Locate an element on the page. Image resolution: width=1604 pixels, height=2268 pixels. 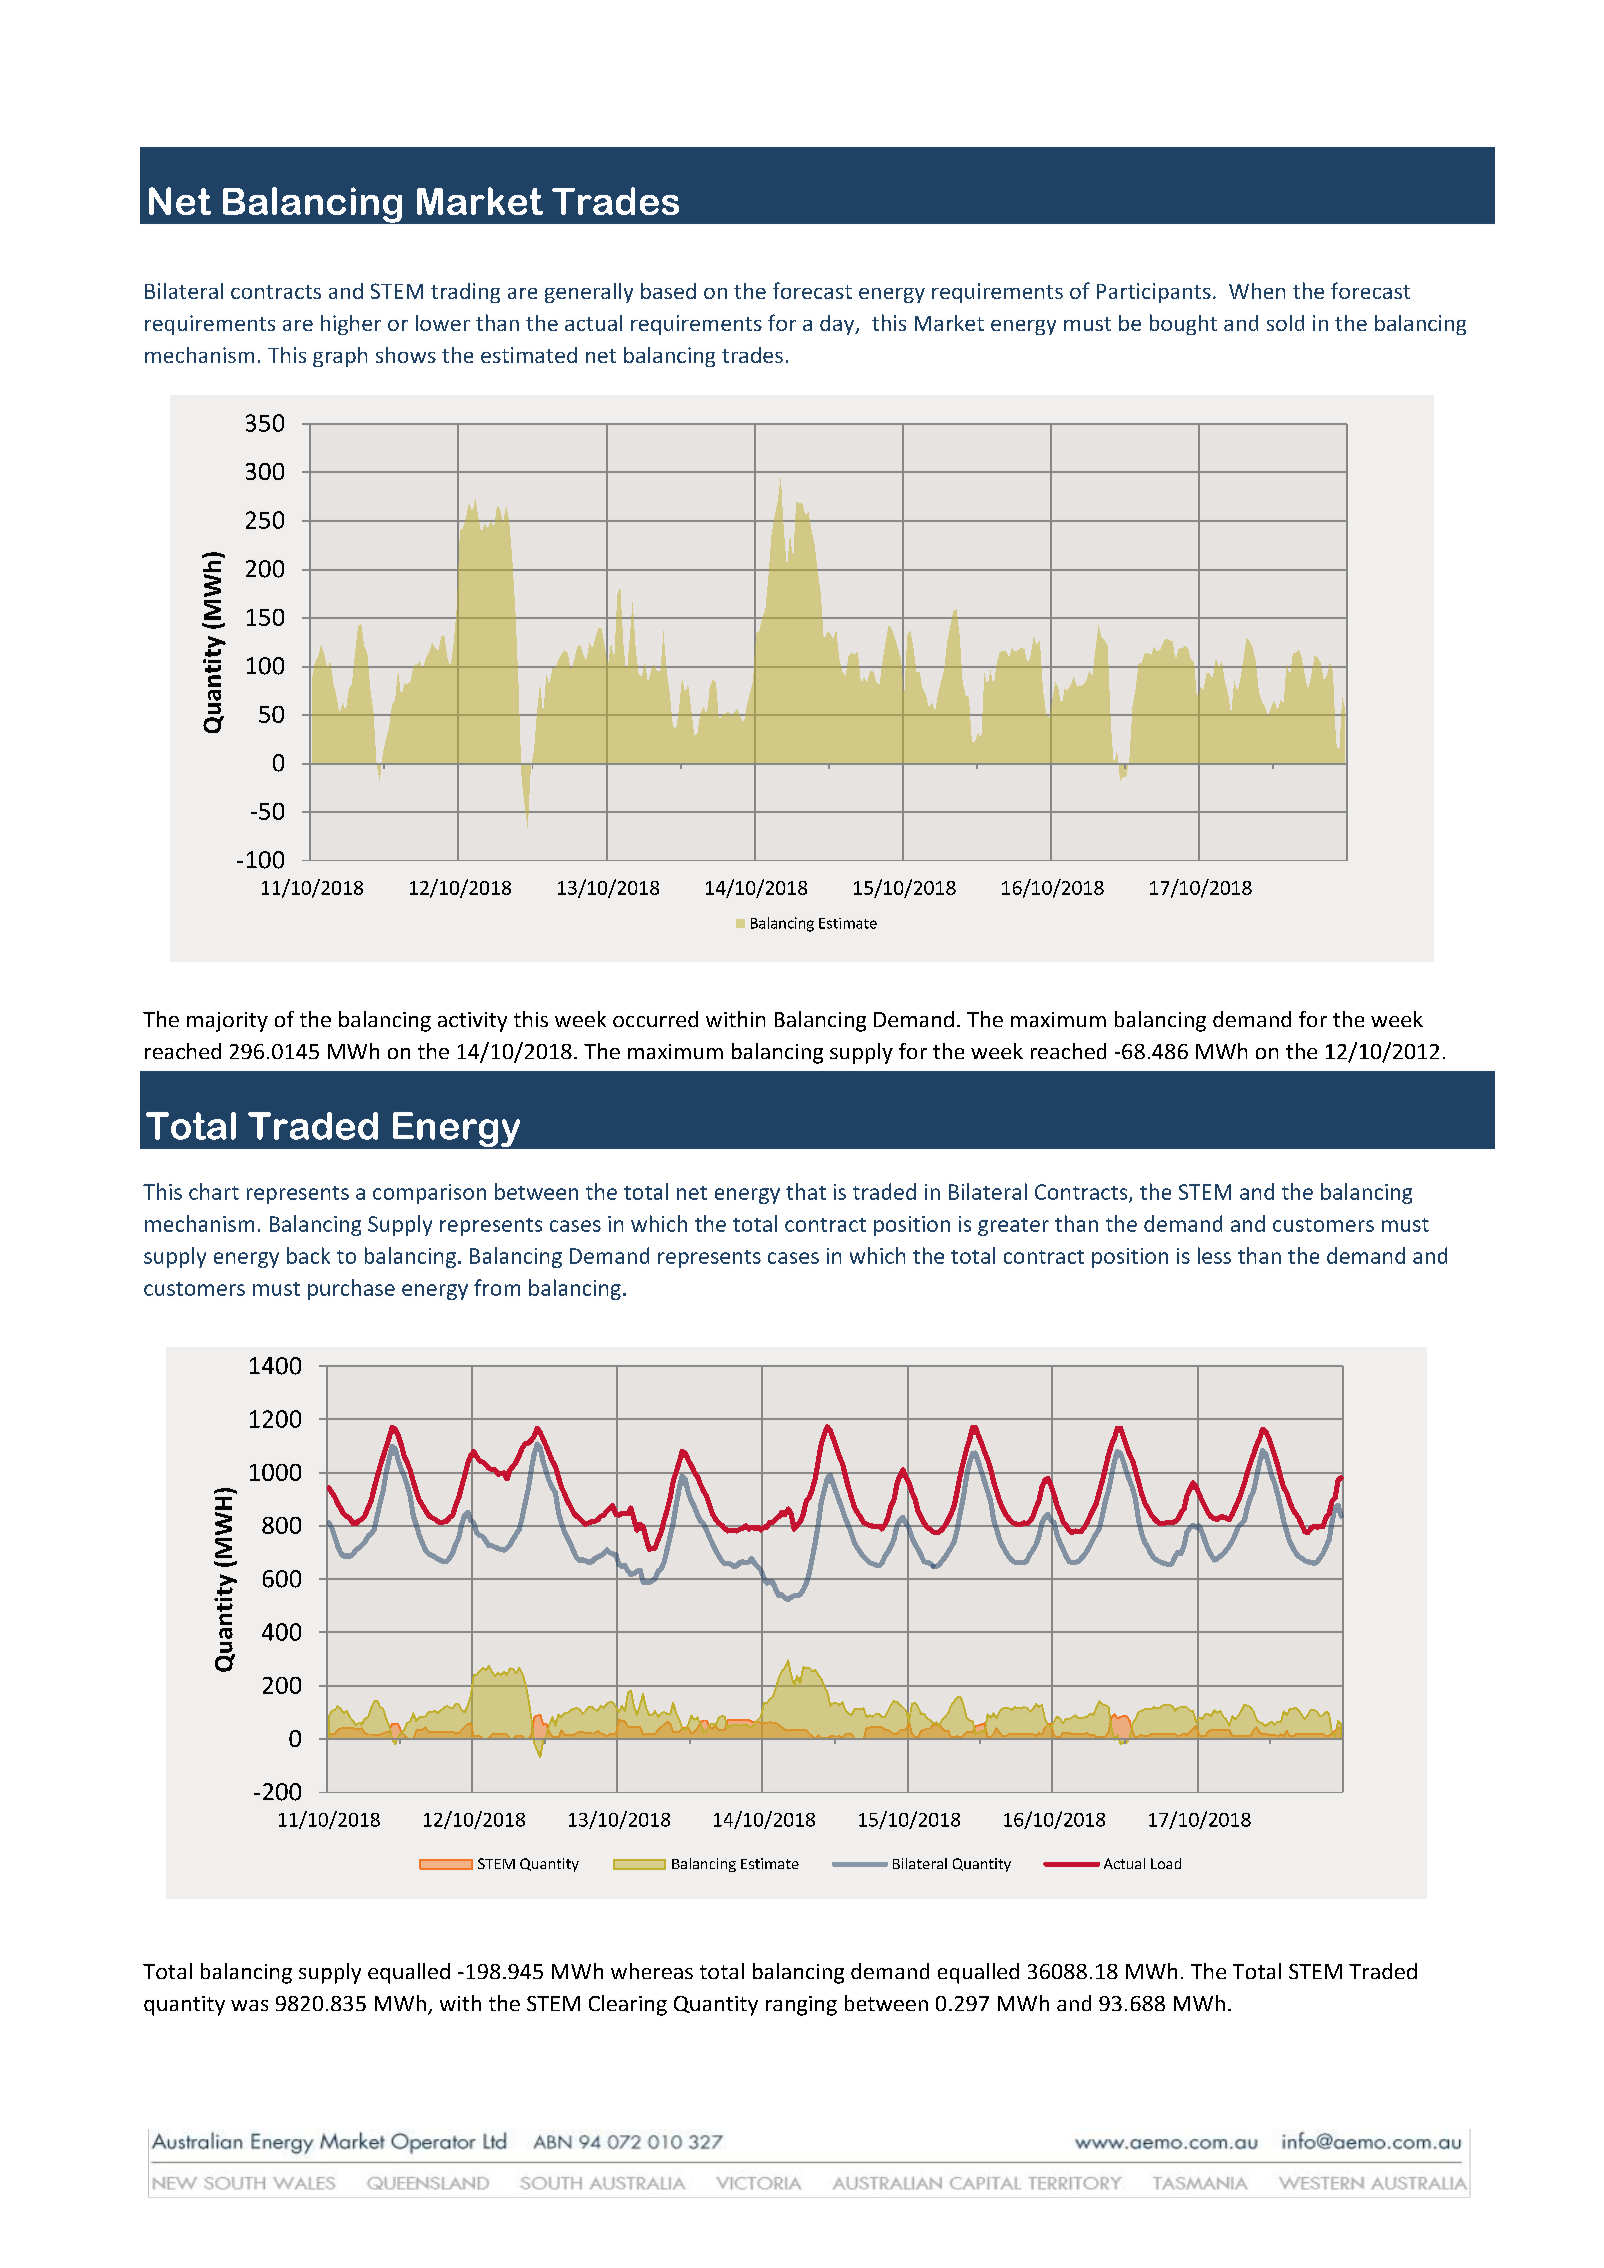
comparison is located at coordinates (429, 1194).
